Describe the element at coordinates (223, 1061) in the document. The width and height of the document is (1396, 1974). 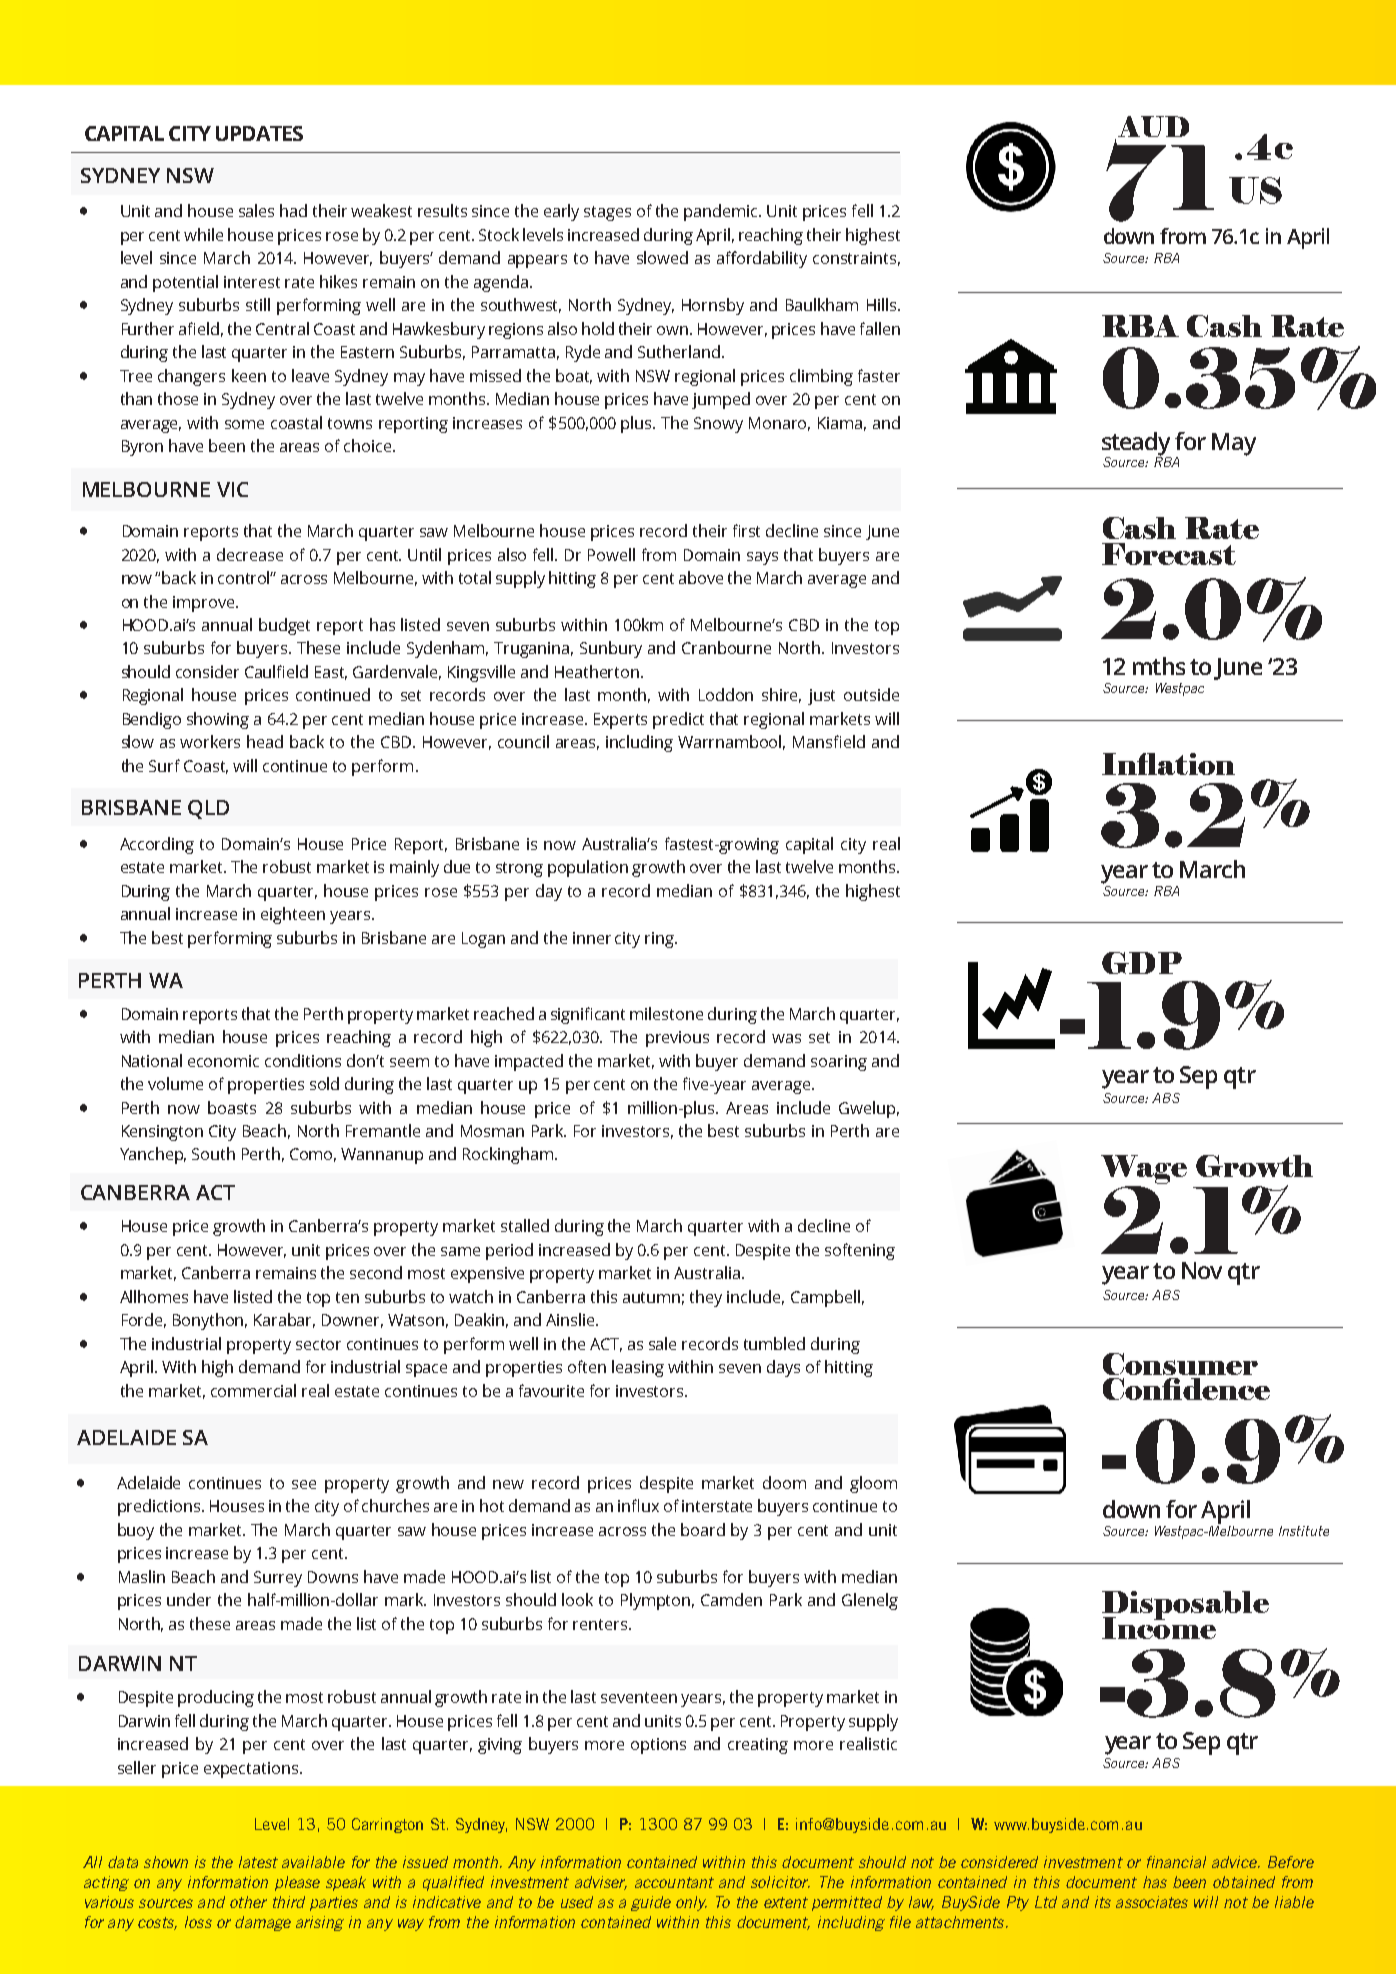
I see `economic` at that location.
